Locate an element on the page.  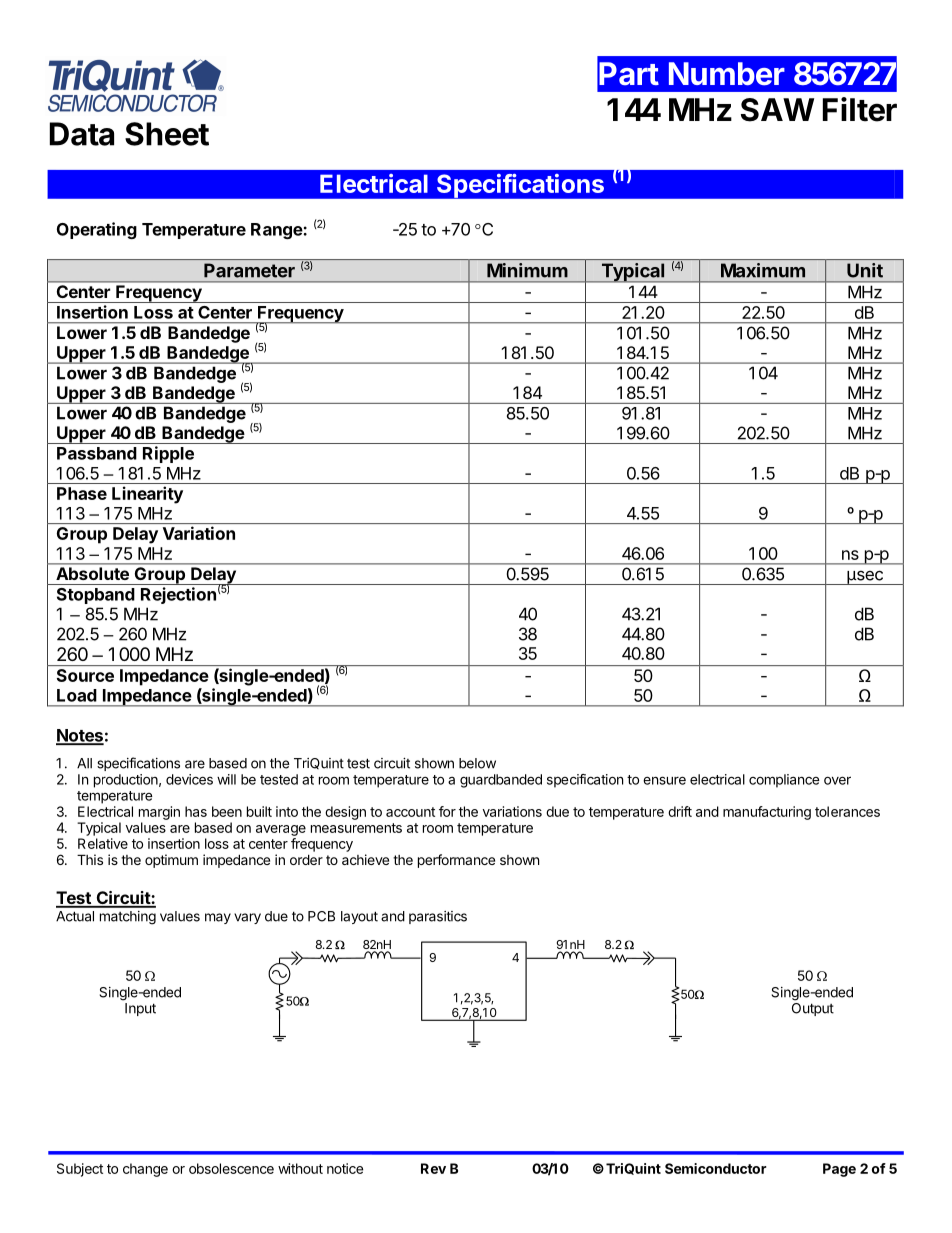
change is located at coordinates (145, 1170).
